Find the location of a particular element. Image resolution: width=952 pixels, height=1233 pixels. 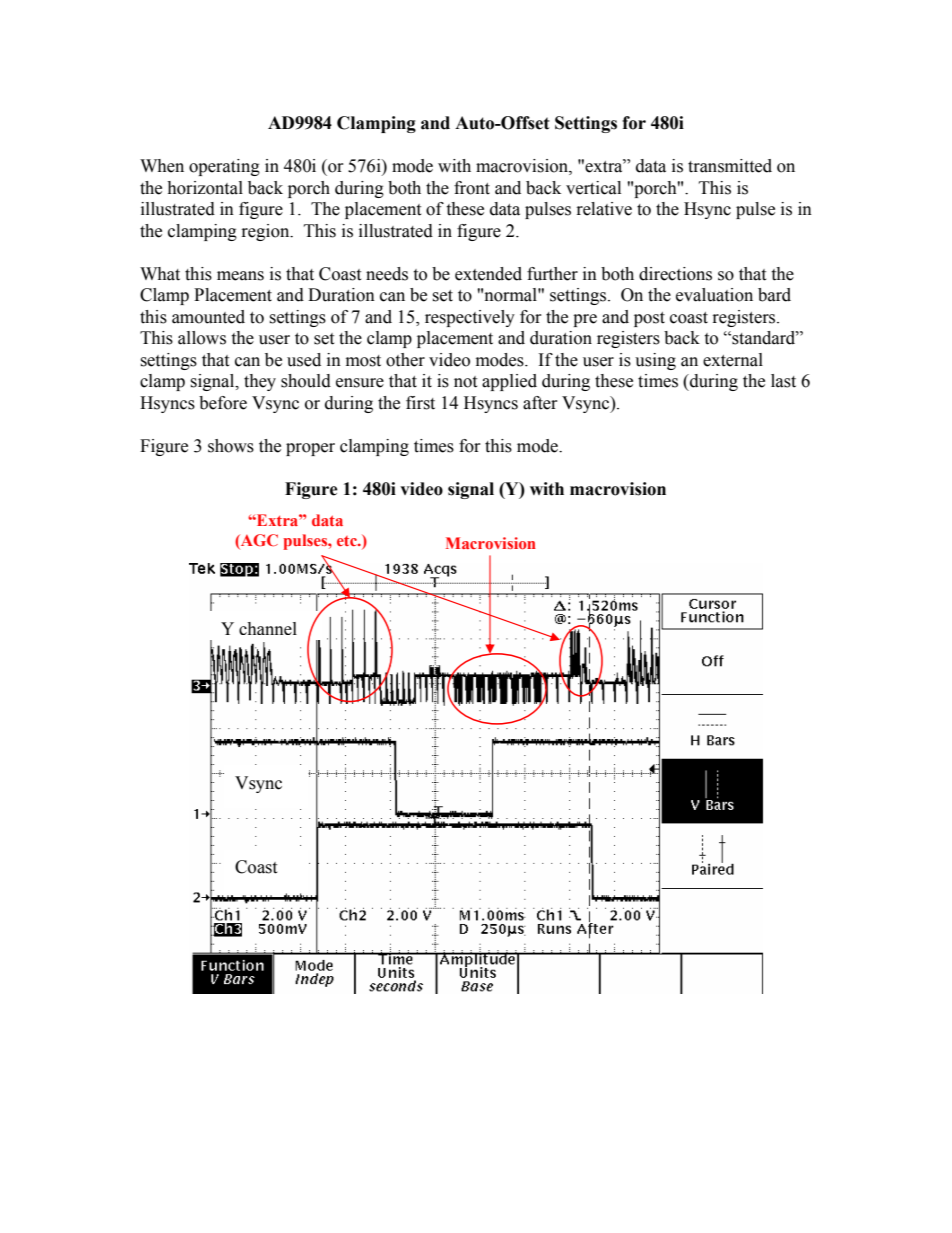

front is located at coordinates (472, 188).
